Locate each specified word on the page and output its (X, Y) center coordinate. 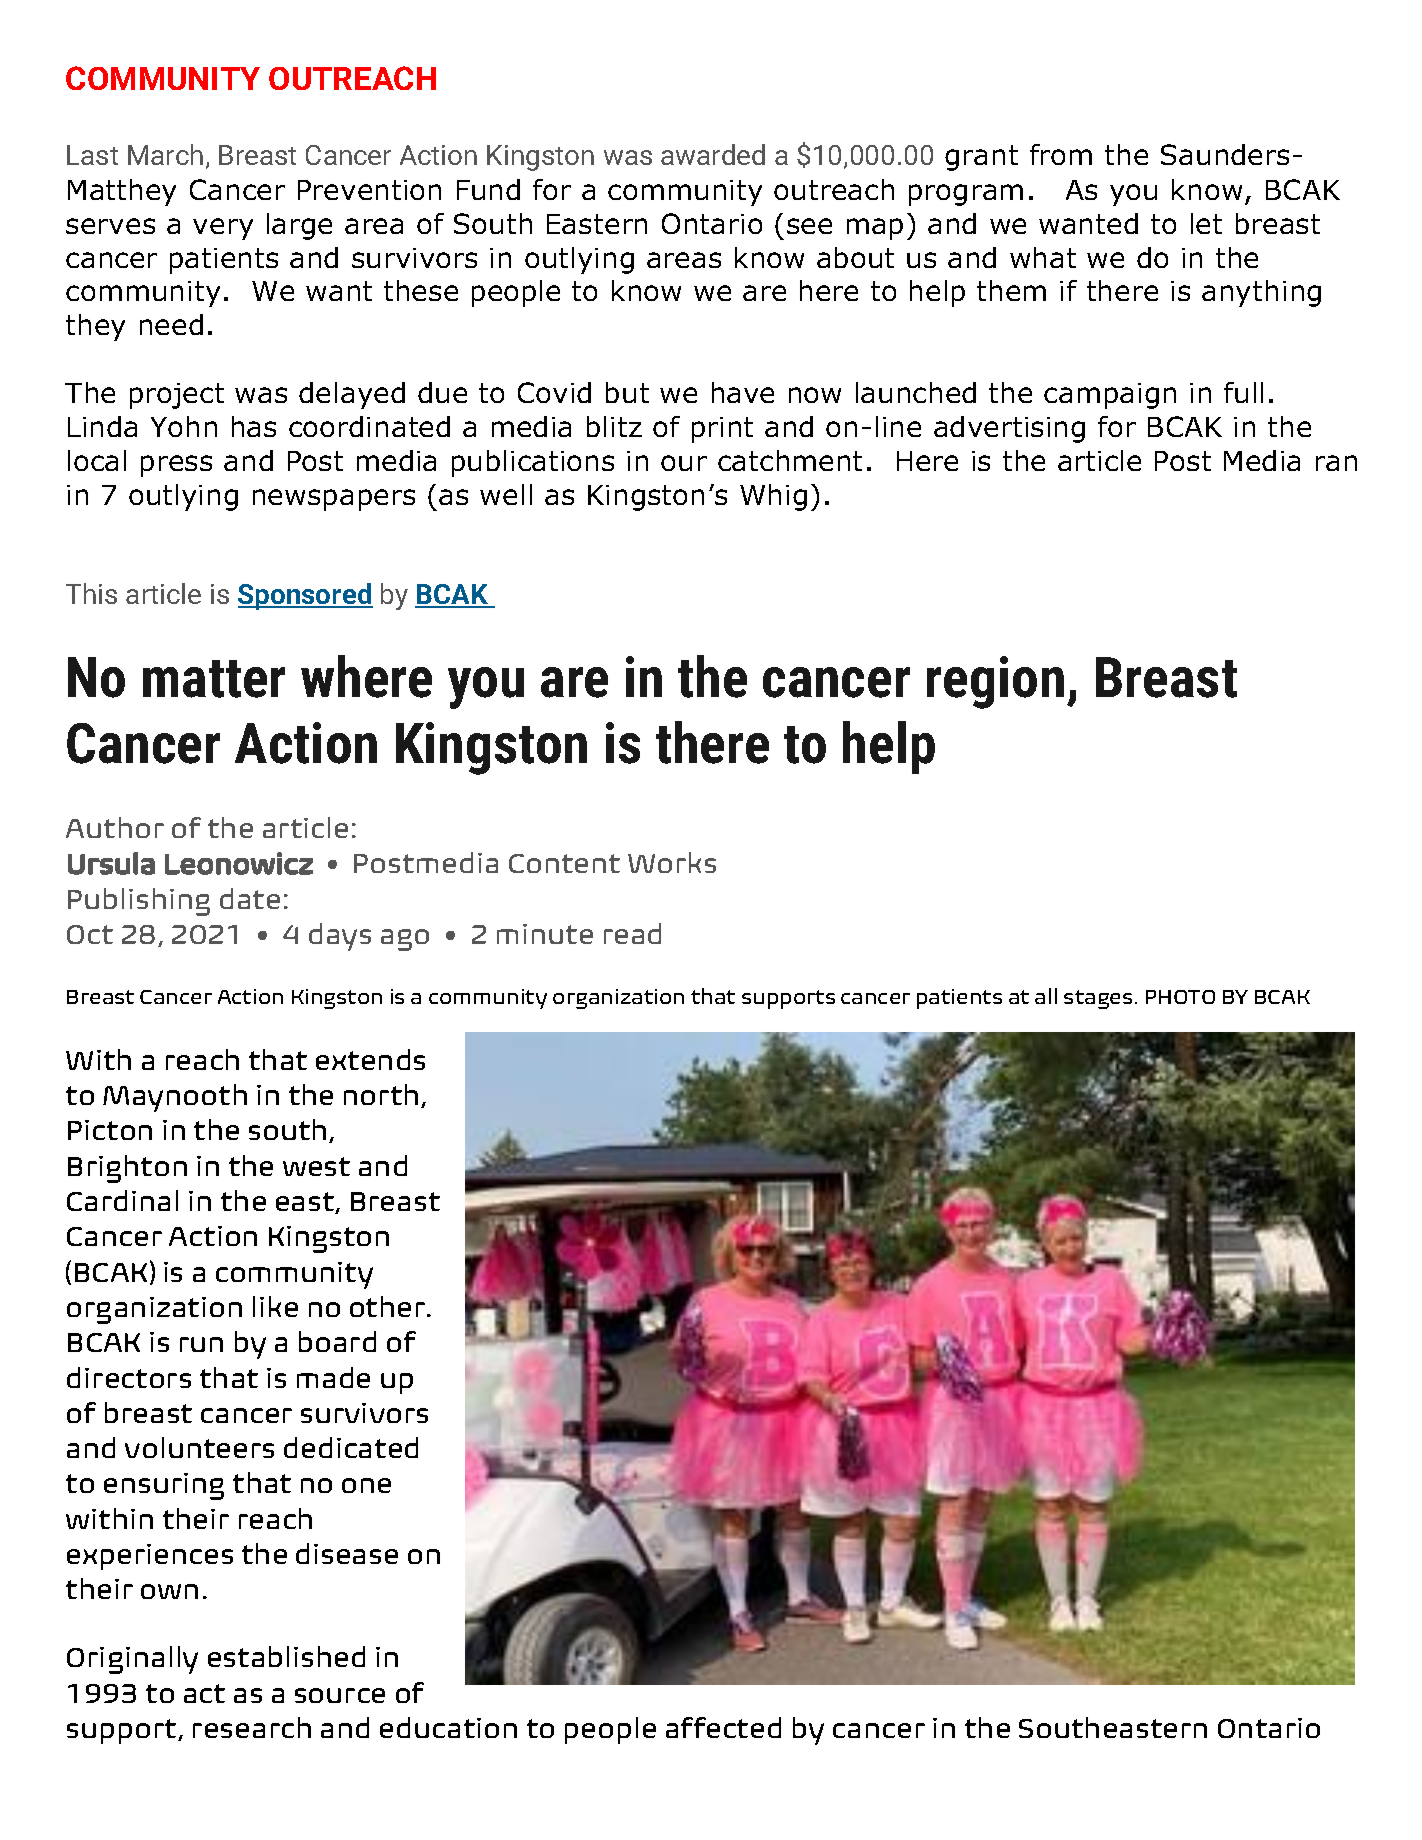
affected (723, 1727)
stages (1098, 999)
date (250, 898)
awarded (713, 154)
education (448, 1727)
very (223, 229)
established (286, 1656)
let (1206, 223)
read (632, 933)
